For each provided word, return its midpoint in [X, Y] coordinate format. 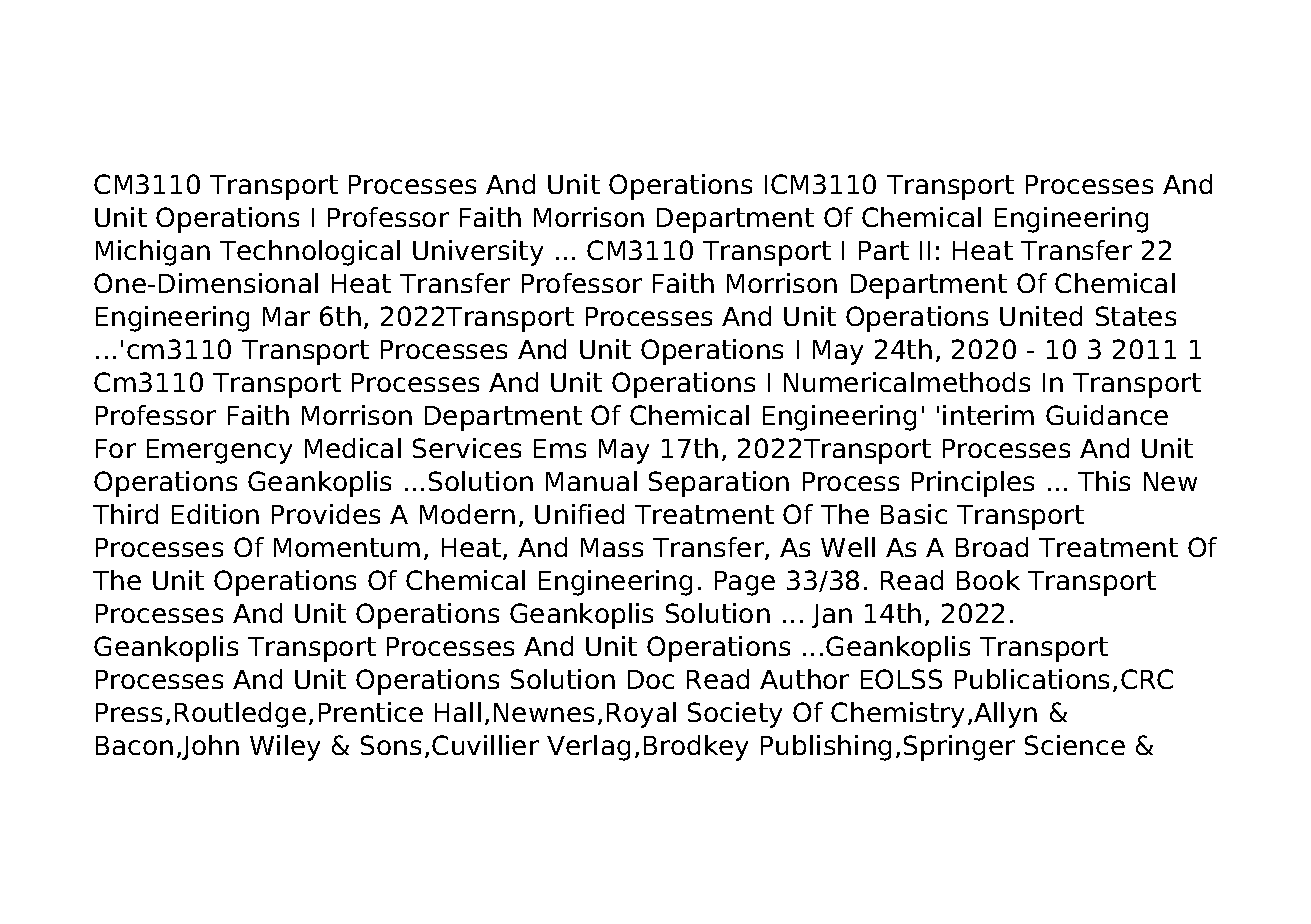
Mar [286, 316]
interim [988, 415]
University [478, 253]
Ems [560, 448]
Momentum [347, 547]
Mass [612, 547]
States [1136, 316]
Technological [310, 253]
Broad [992, 547]
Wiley [285, 748]
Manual [591, 481]
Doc [651, 679]
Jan [832, 616]
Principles [973, 484]
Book [988, 580]
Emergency [219, 451]
